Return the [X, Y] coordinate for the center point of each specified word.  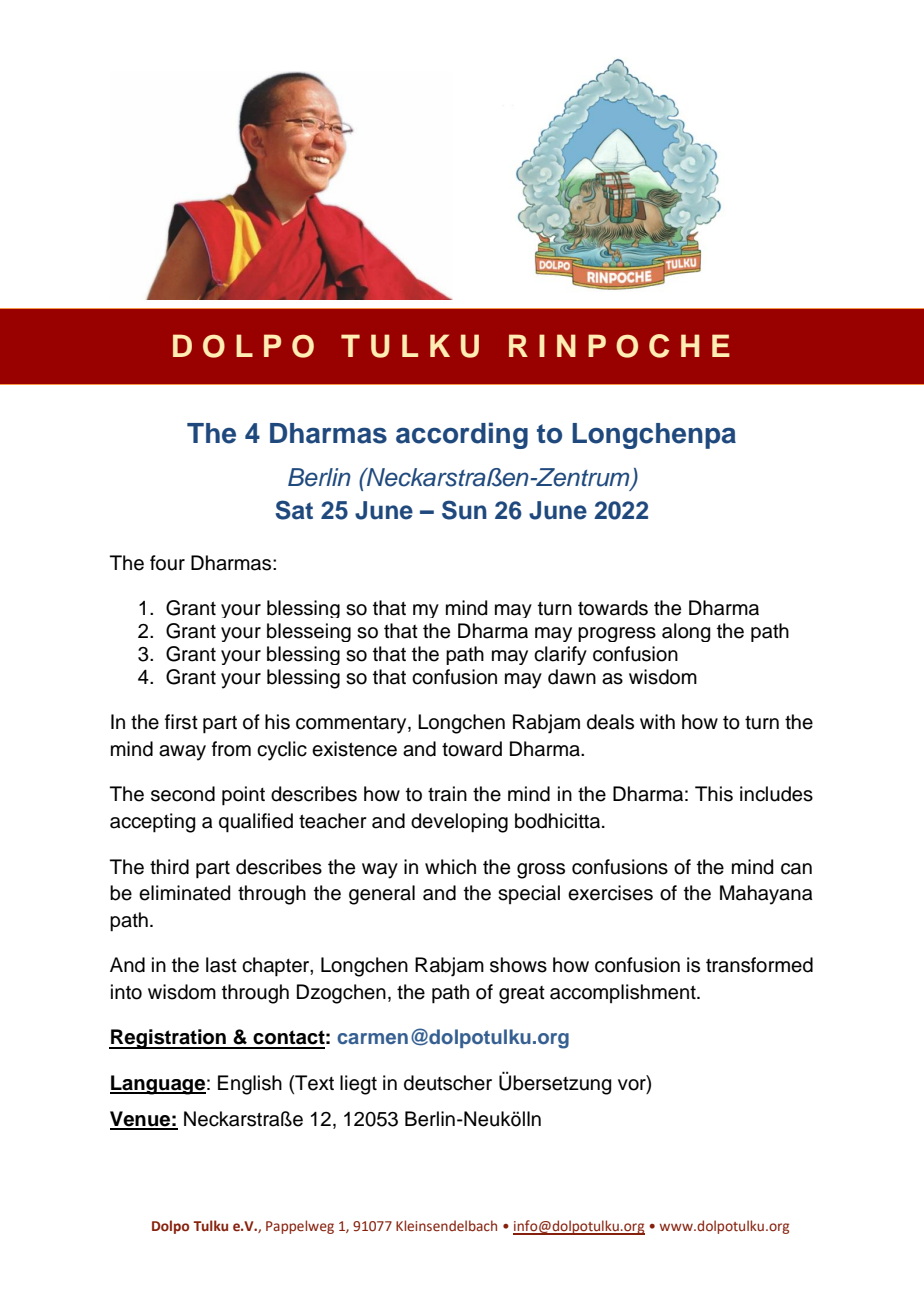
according [462, 435]
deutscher [448, 1083]
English [250, 1085]
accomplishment [624, 993]
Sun [464, 510]
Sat [294, 510]
